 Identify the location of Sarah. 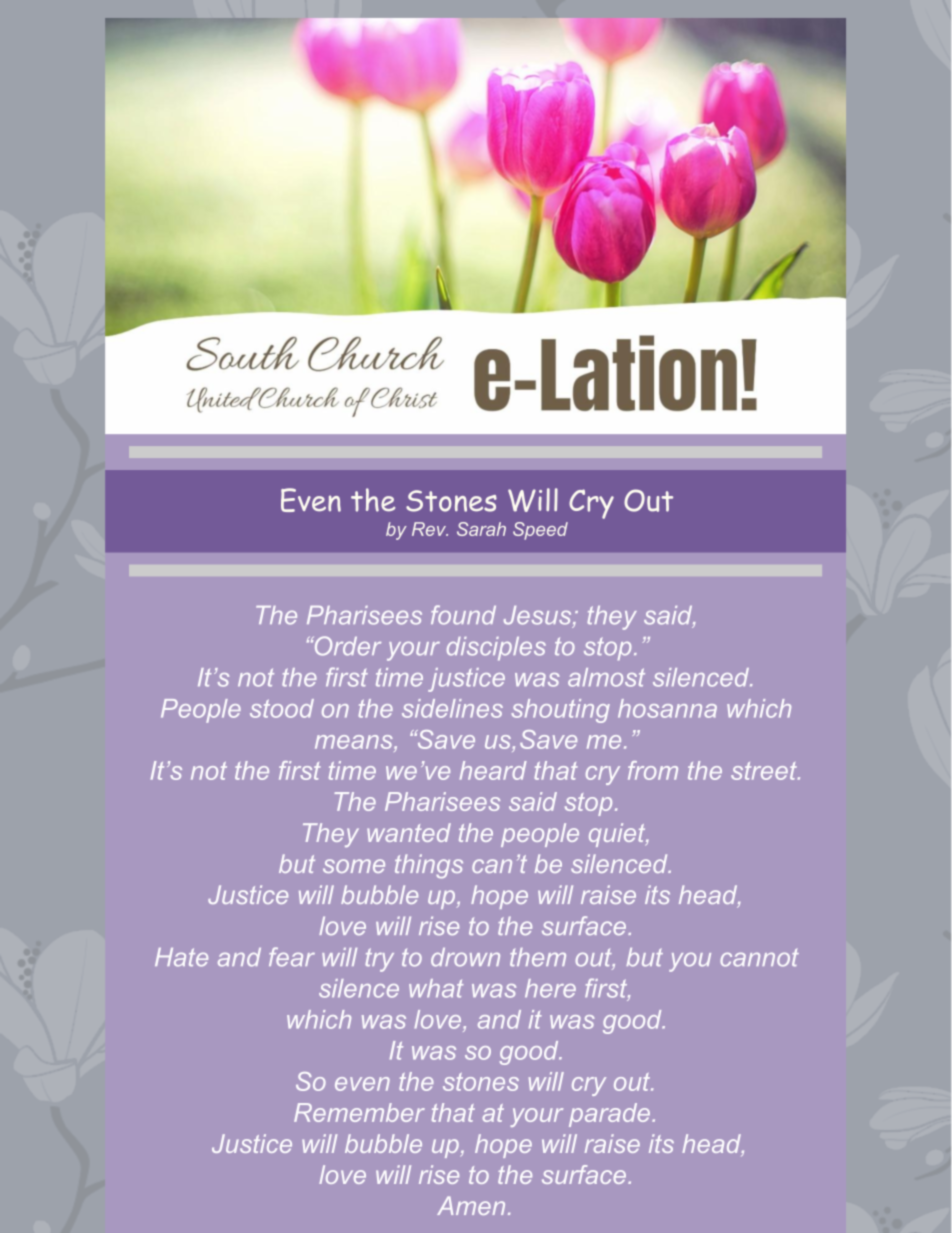
(481, 529).
